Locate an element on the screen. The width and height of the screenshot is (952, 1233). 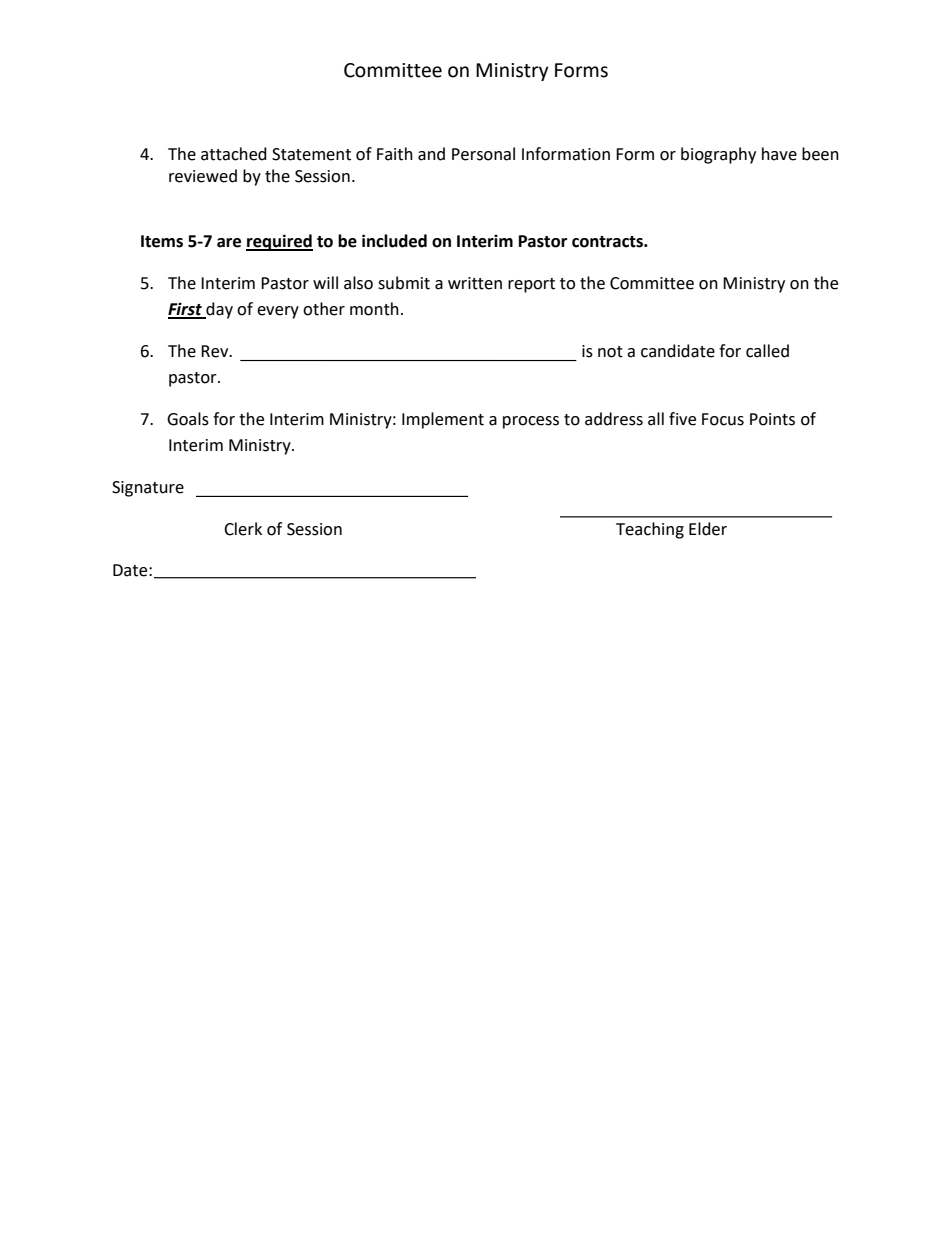
Teaching is located at coordinates (650, 530).
